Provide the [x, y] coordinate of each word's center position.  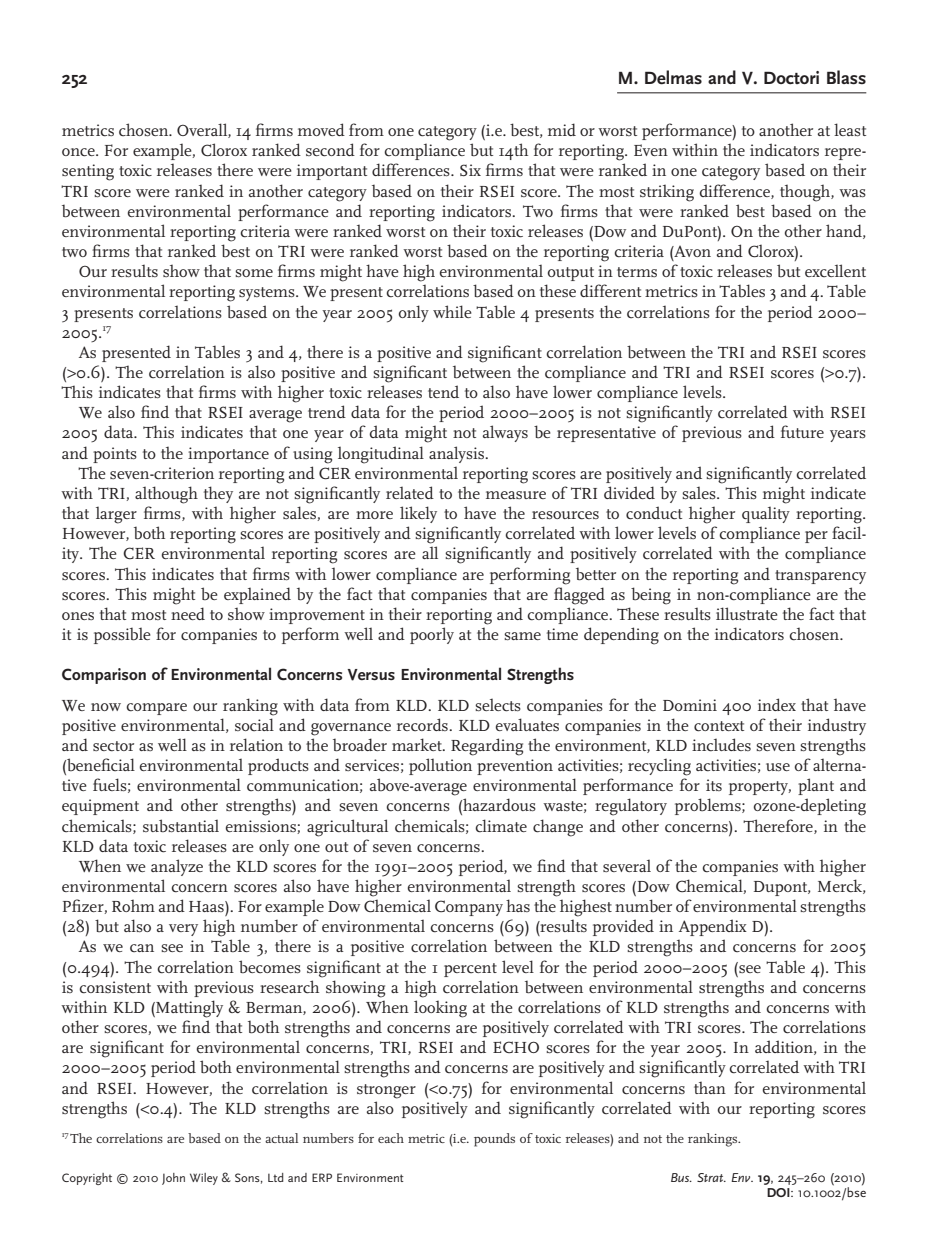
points [115, 455]
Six [470, 170]
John [173, 1179]
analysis [458, 454]
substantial [181, 825]
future [802, 431]
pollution [440, 766]
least [850, 129]
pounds [494, 1140]
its [714, 785]
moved [321, 129]
